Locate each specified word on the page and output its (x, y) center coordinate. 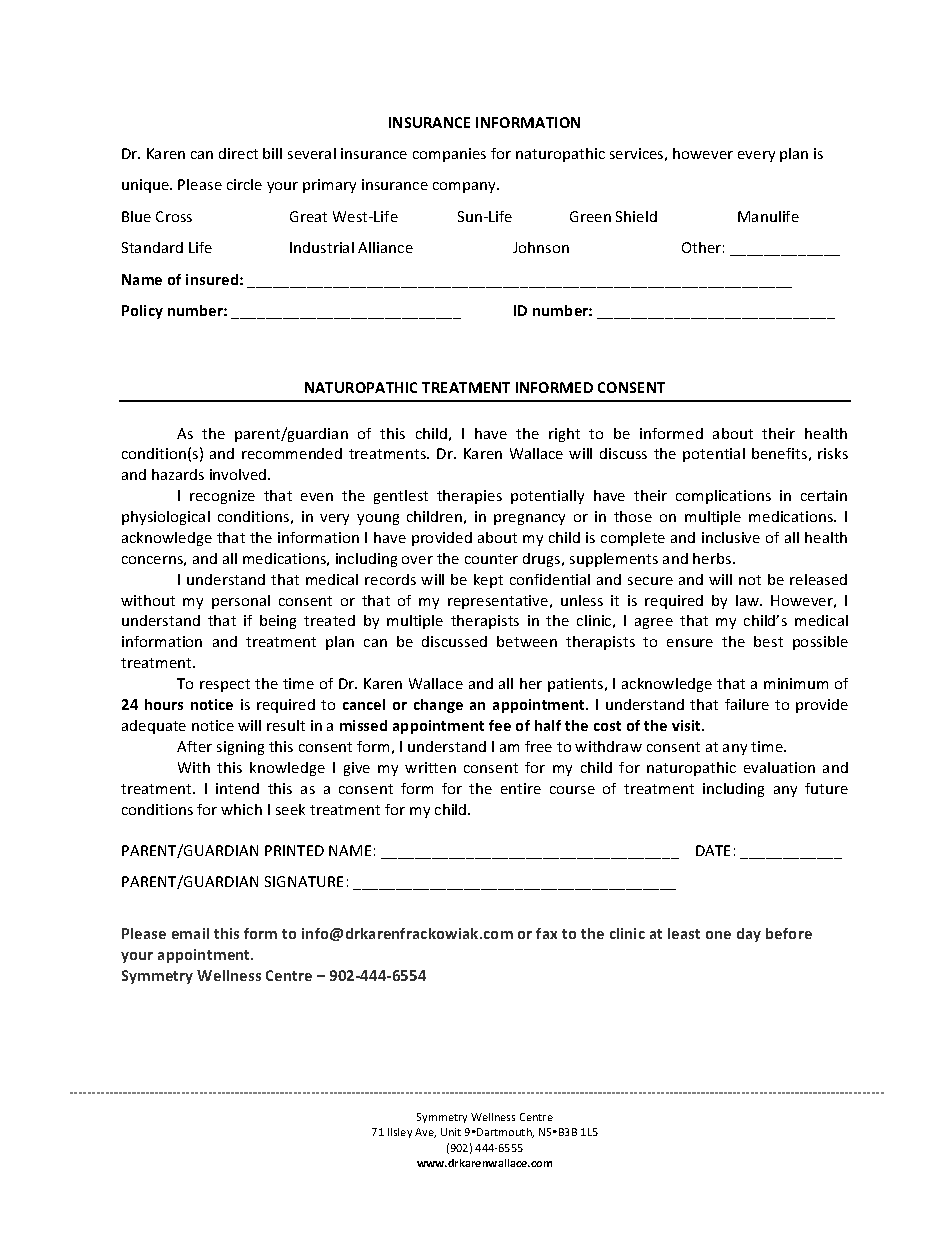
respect (225, 685)
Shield (636, 216)
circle (244, 184)
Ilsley (400, 1133)
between (527, 641)
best (768, 641)
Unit (451, 1132)
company (465, 187)
